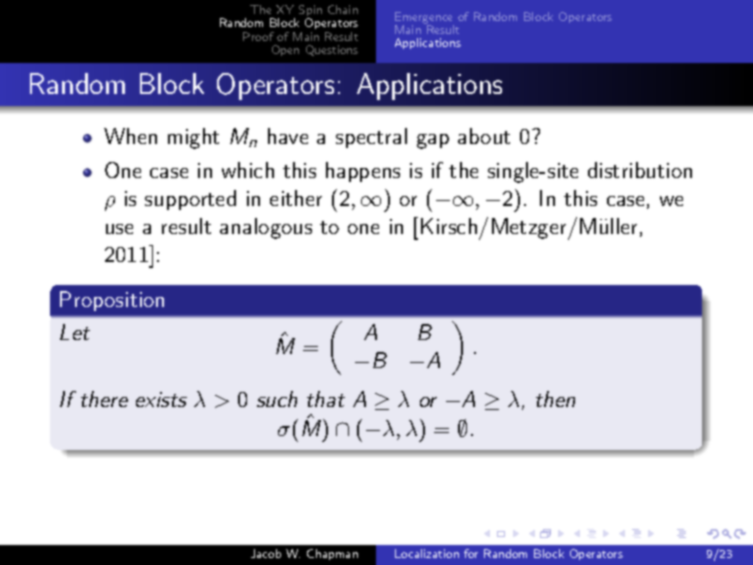 The image size is (753, 565). Describe the element at coordinates (266, 553) in the screenshot. I see `Jacob` at that location.
